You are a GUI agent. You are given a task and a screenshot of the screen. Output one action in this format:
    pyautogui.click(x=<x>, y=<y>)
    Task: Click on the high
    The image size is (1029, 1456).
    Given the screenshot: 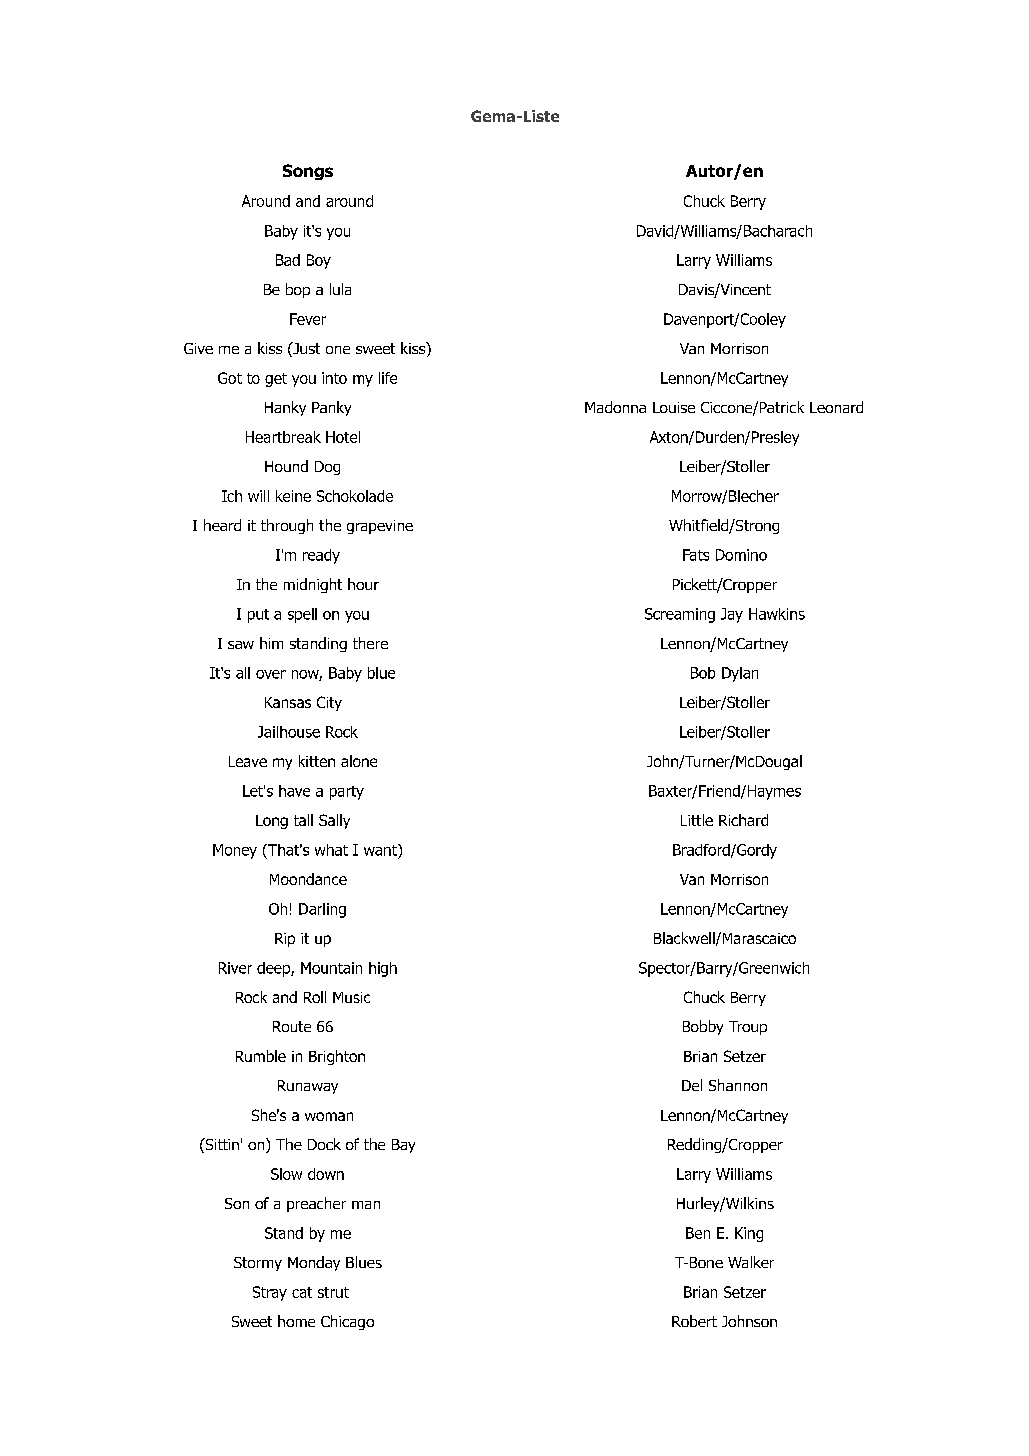 What is the action you would take?
    pyautogui.click(x=383, y=969)
